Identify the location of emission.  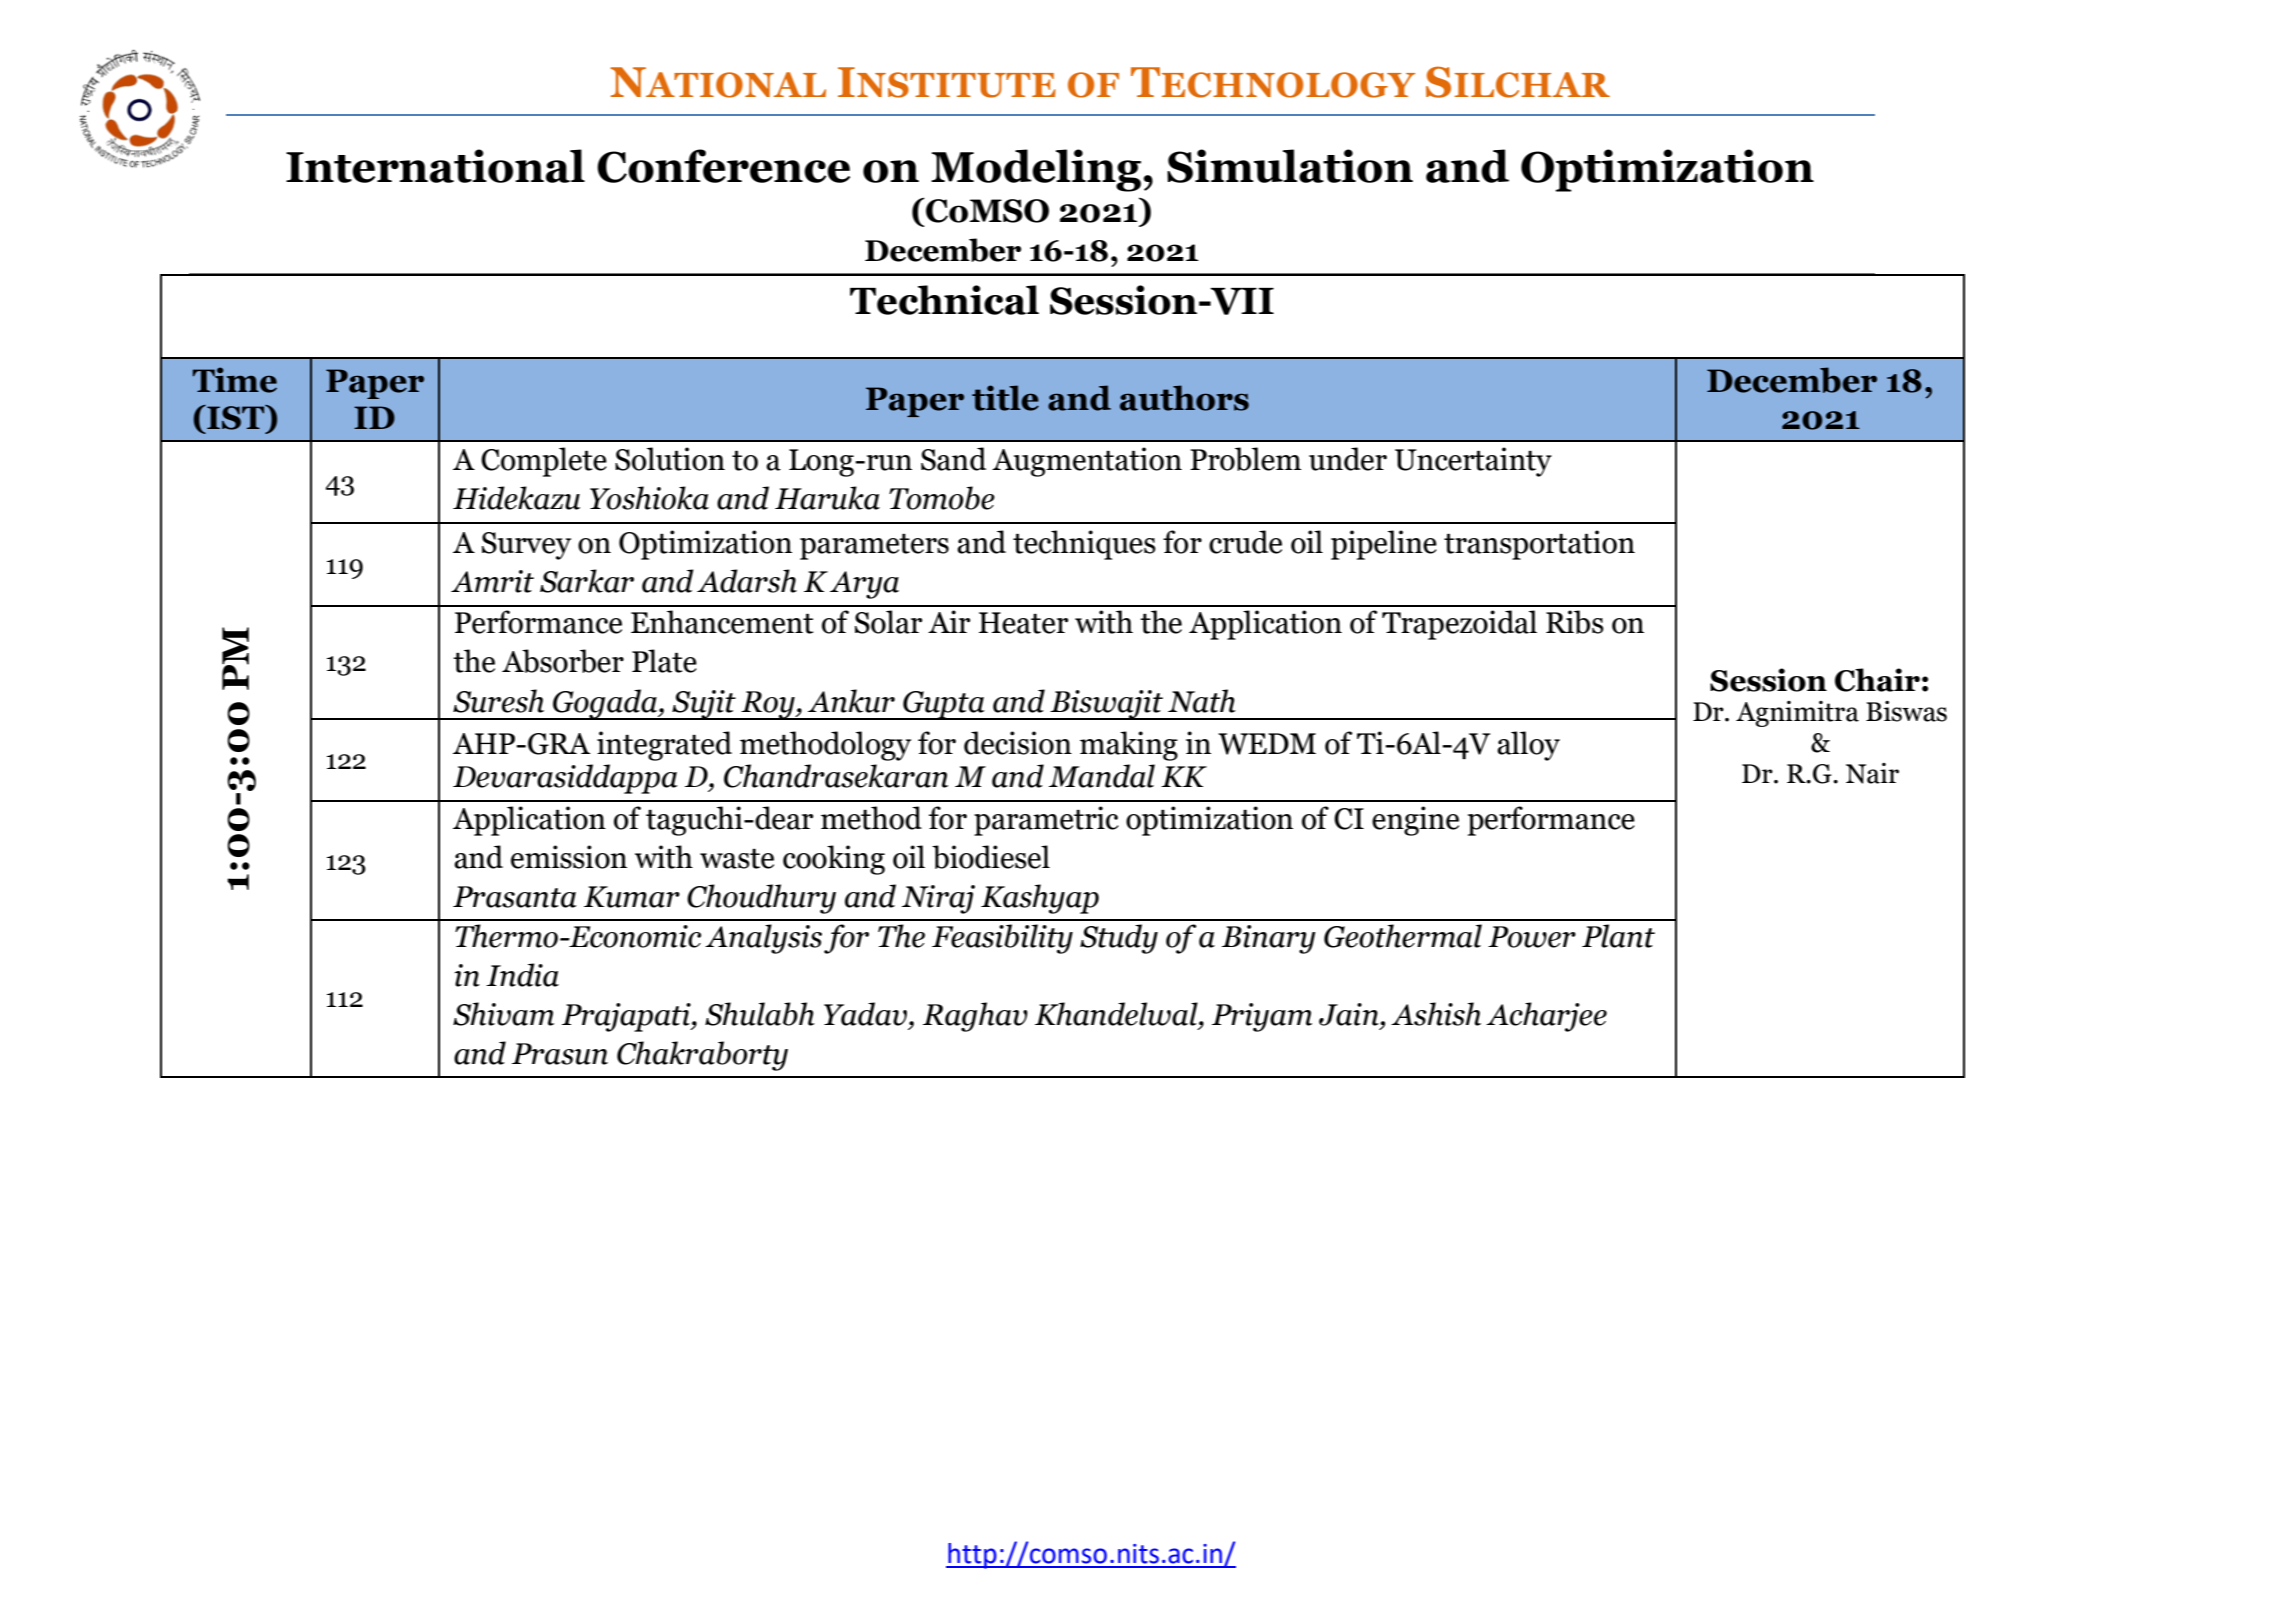
(569, 857).
